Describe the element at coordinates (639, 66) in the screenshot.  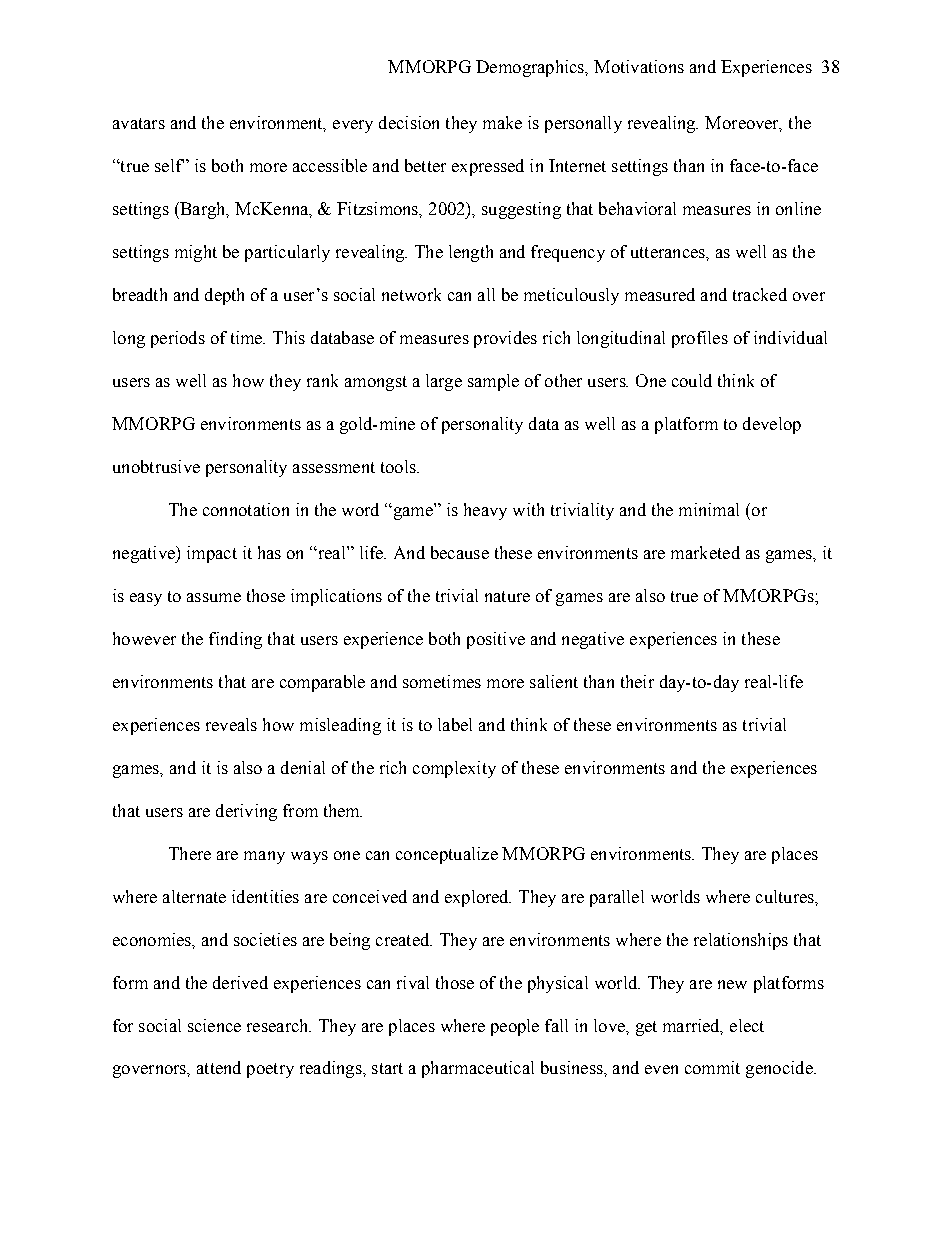
I see `Motivations` at that location.
